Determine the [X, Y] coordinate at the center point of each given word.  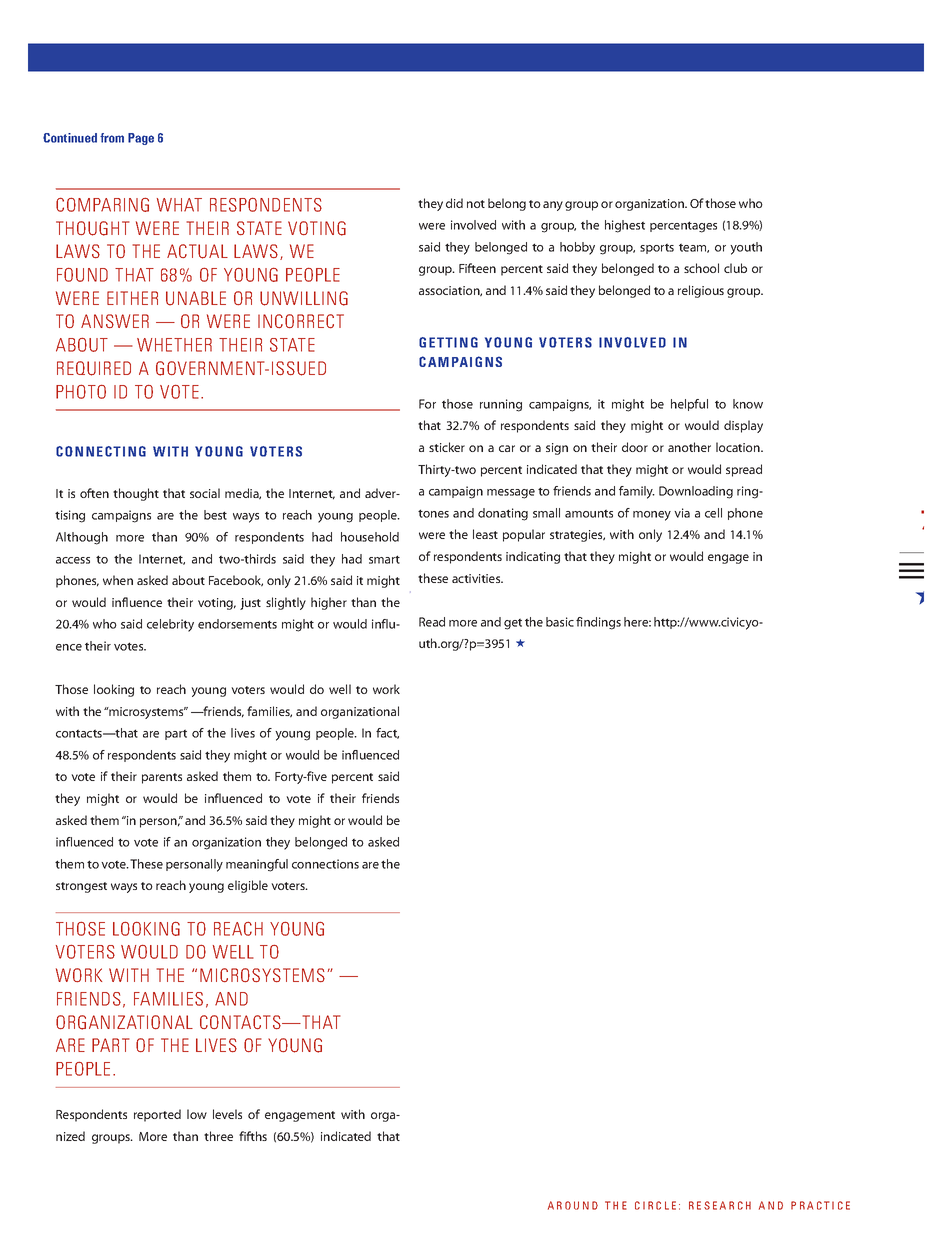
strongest [81, 887]
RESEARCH [720, 1205]
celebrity [170, 625]
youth [746, 248]
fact [387, 733]
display [743, 426]
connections [325, 864]
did [454, 203]
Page [141, 139]
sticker [447, 447]
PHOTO [81, 392]
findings [598, 623]
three [218, 1136]
